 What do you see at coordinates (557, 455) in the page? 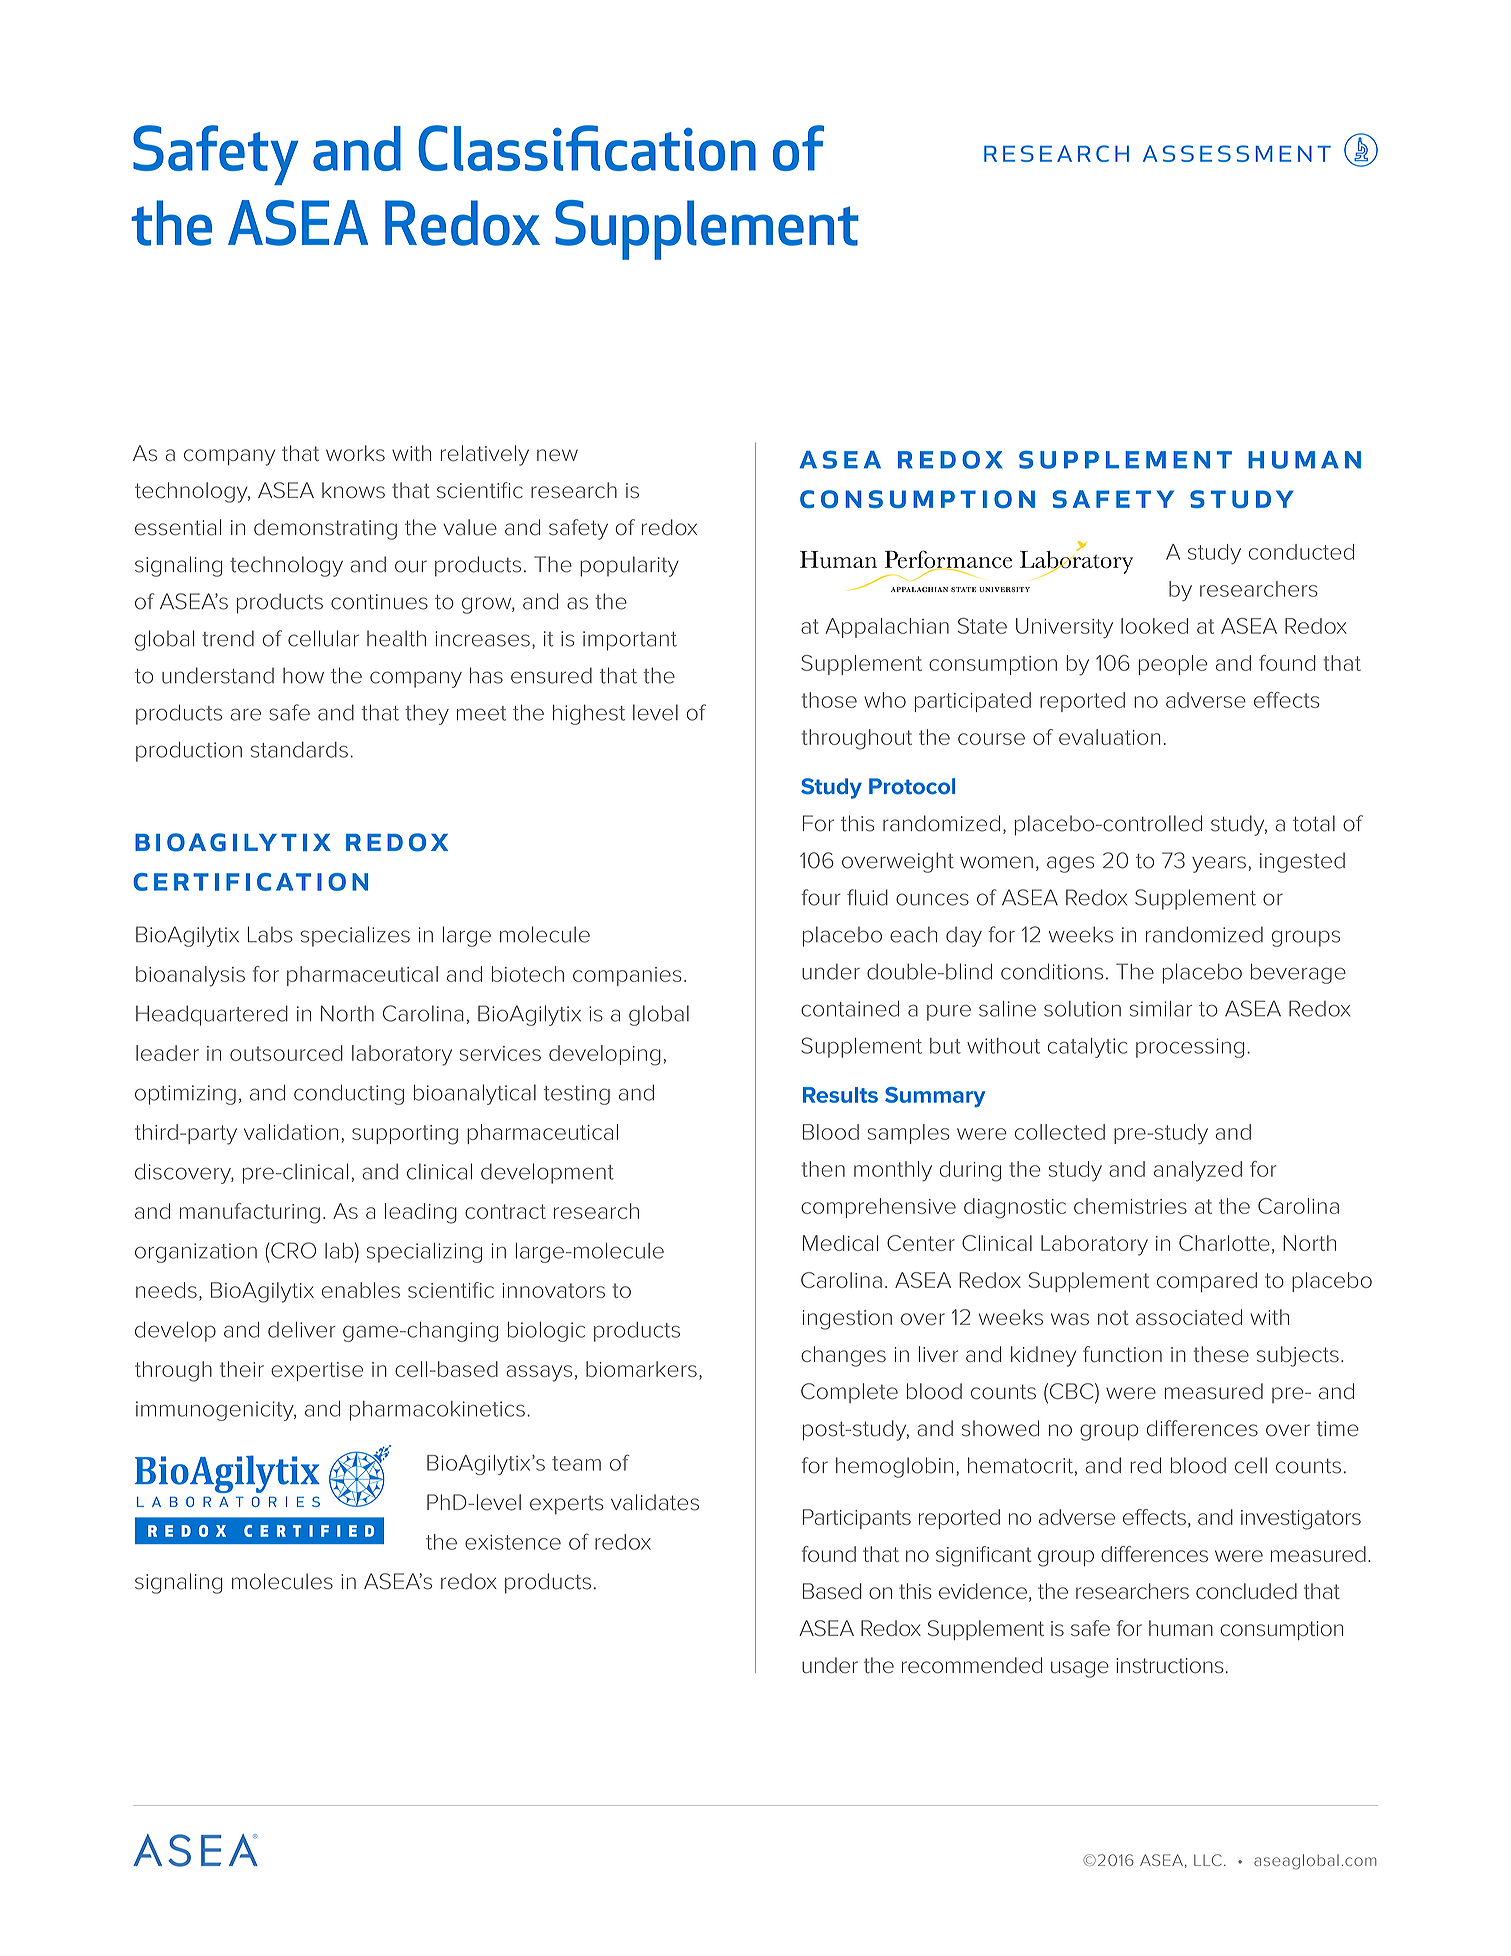
I see `new` at bounding box center [557, 455].
